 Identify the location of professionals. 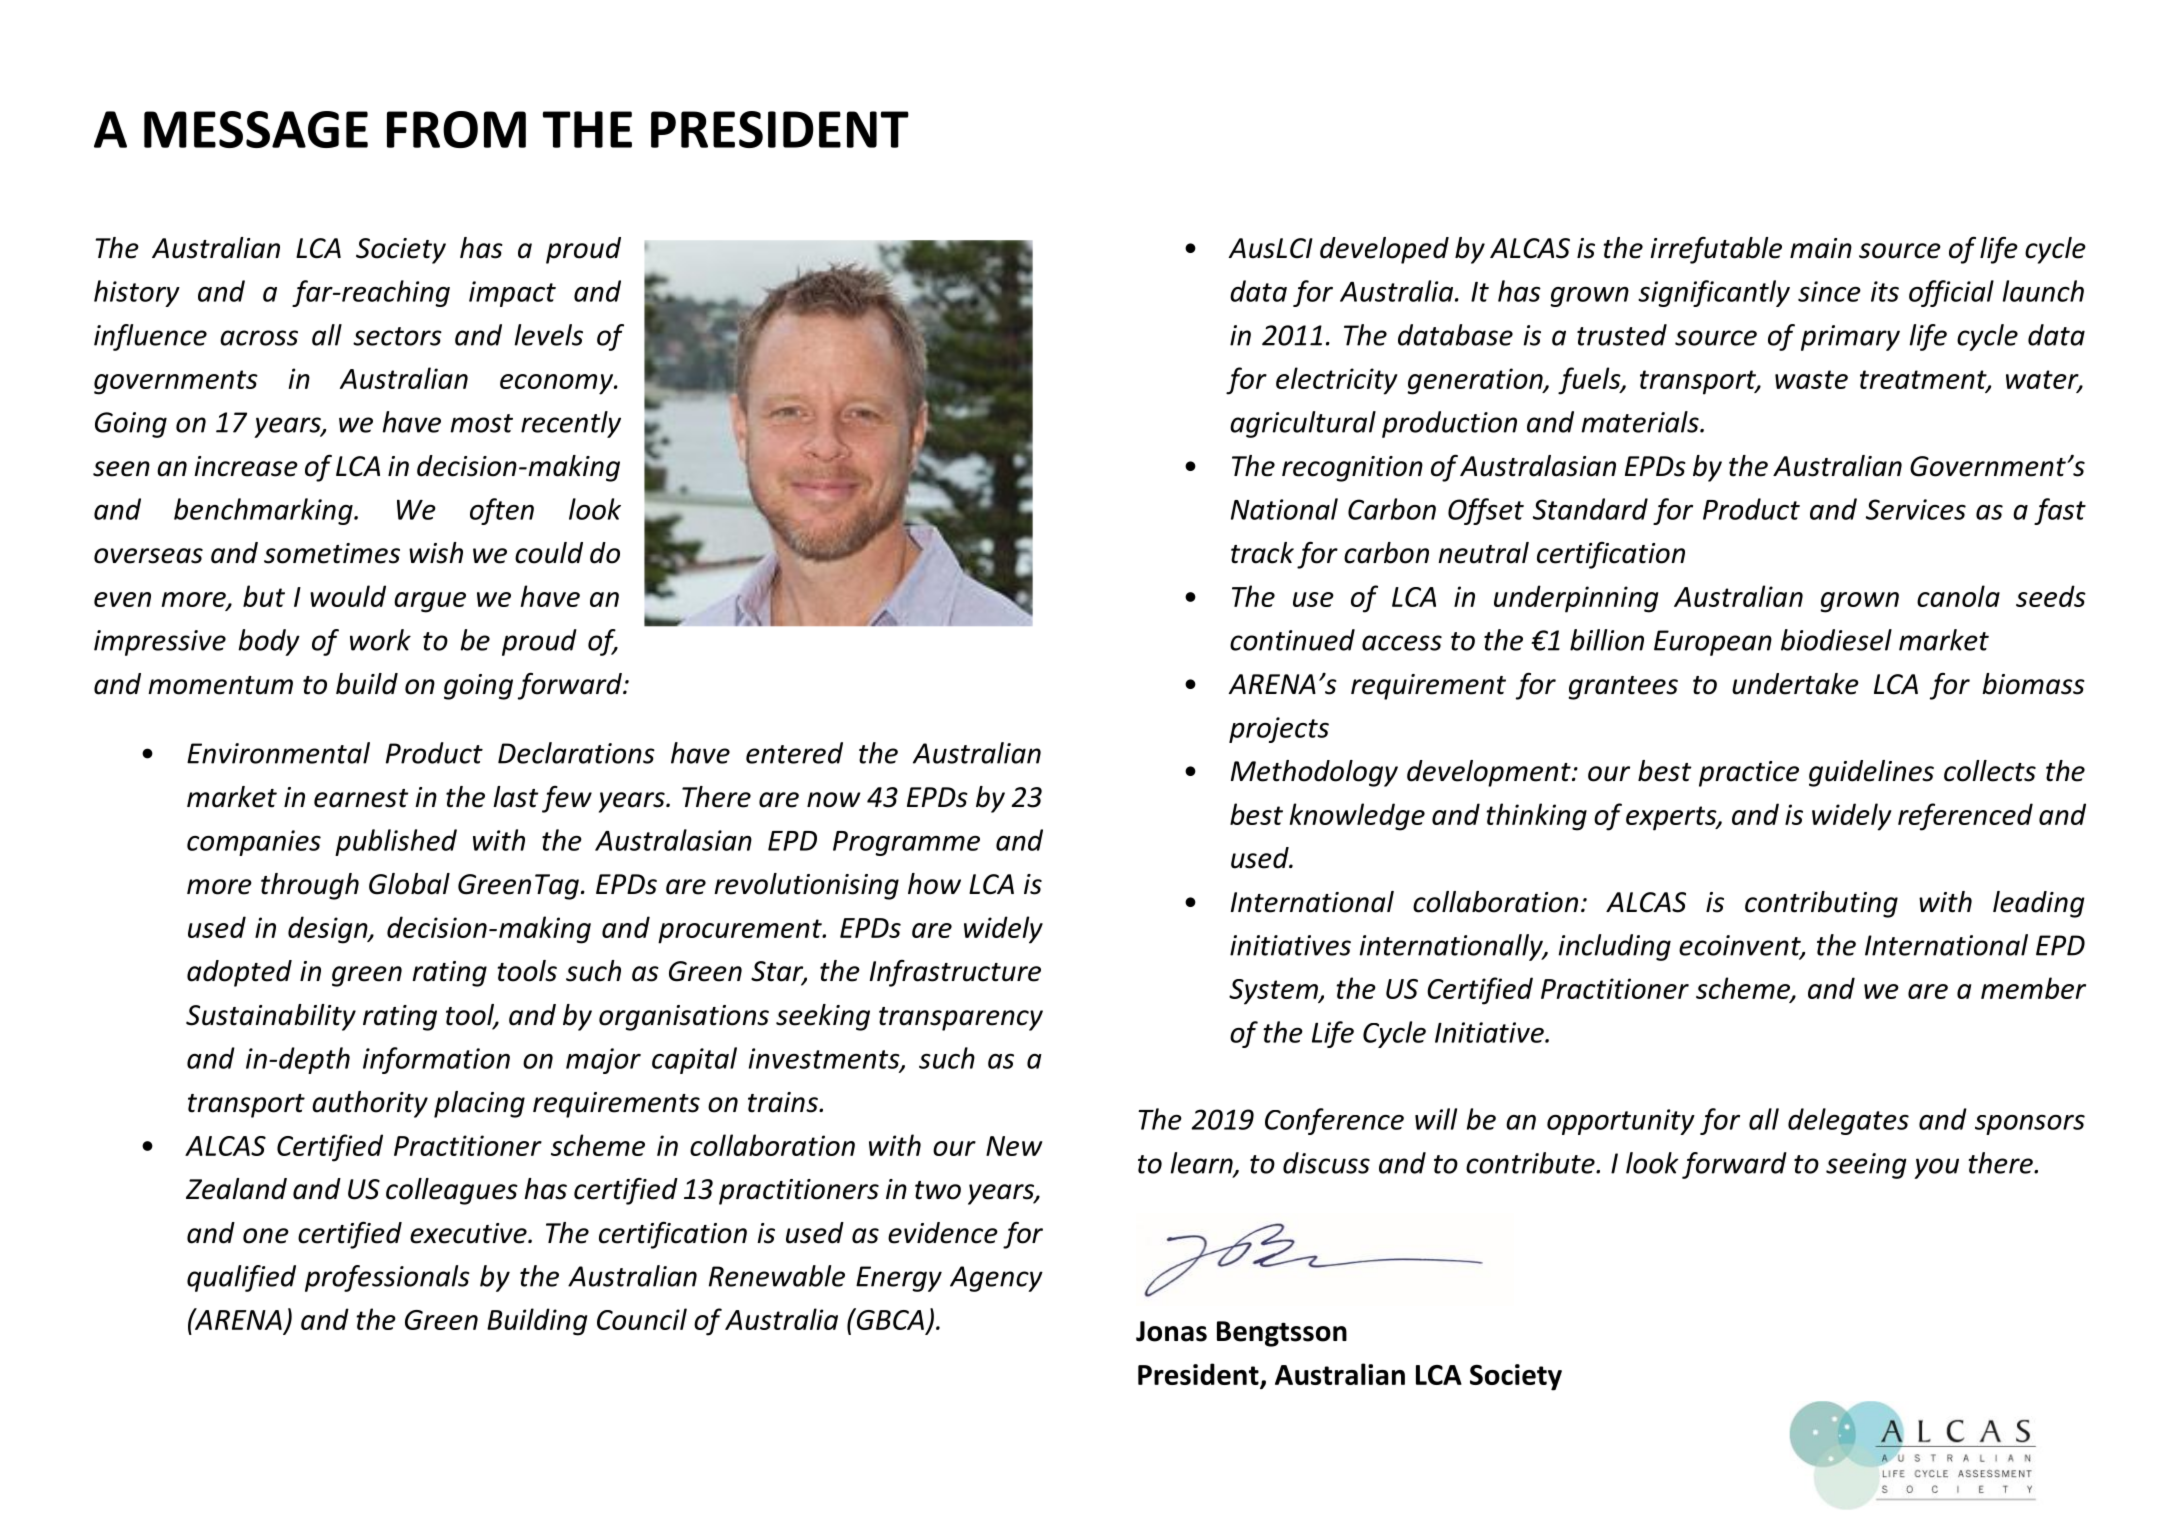
(387, 1278).
